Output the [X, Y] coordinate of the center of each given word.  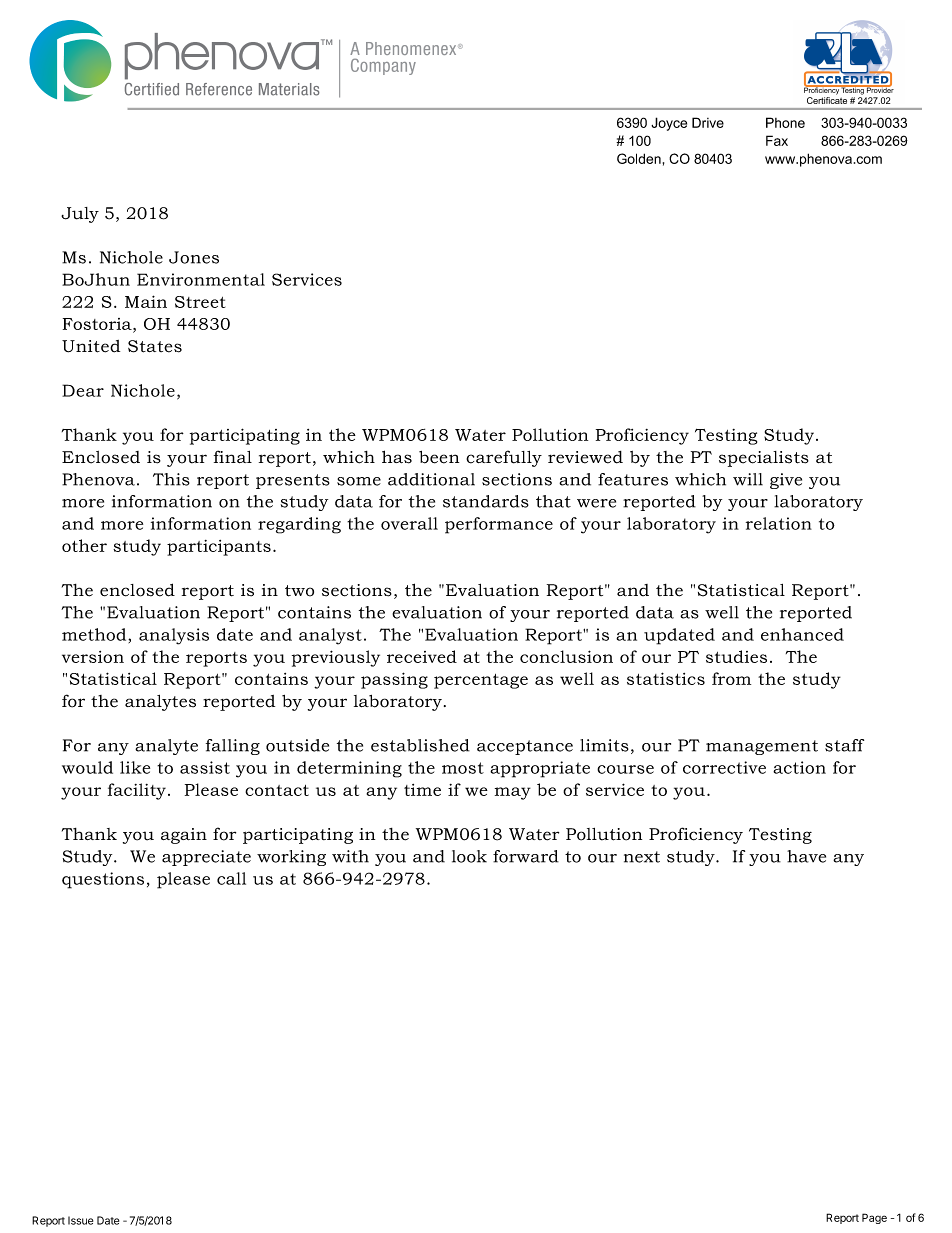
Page [874, 1218]
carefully [504, 458]
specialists [764, 459]
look [469, 856]
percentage [481, 681]
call [231, 878]
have [806, 856]
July [80, 215]
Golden [639, 158]
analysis [174, 636]
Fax [777, 140]
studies [736, 656]
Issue [80, 1220]
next [642, 857]
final [233, 456]
